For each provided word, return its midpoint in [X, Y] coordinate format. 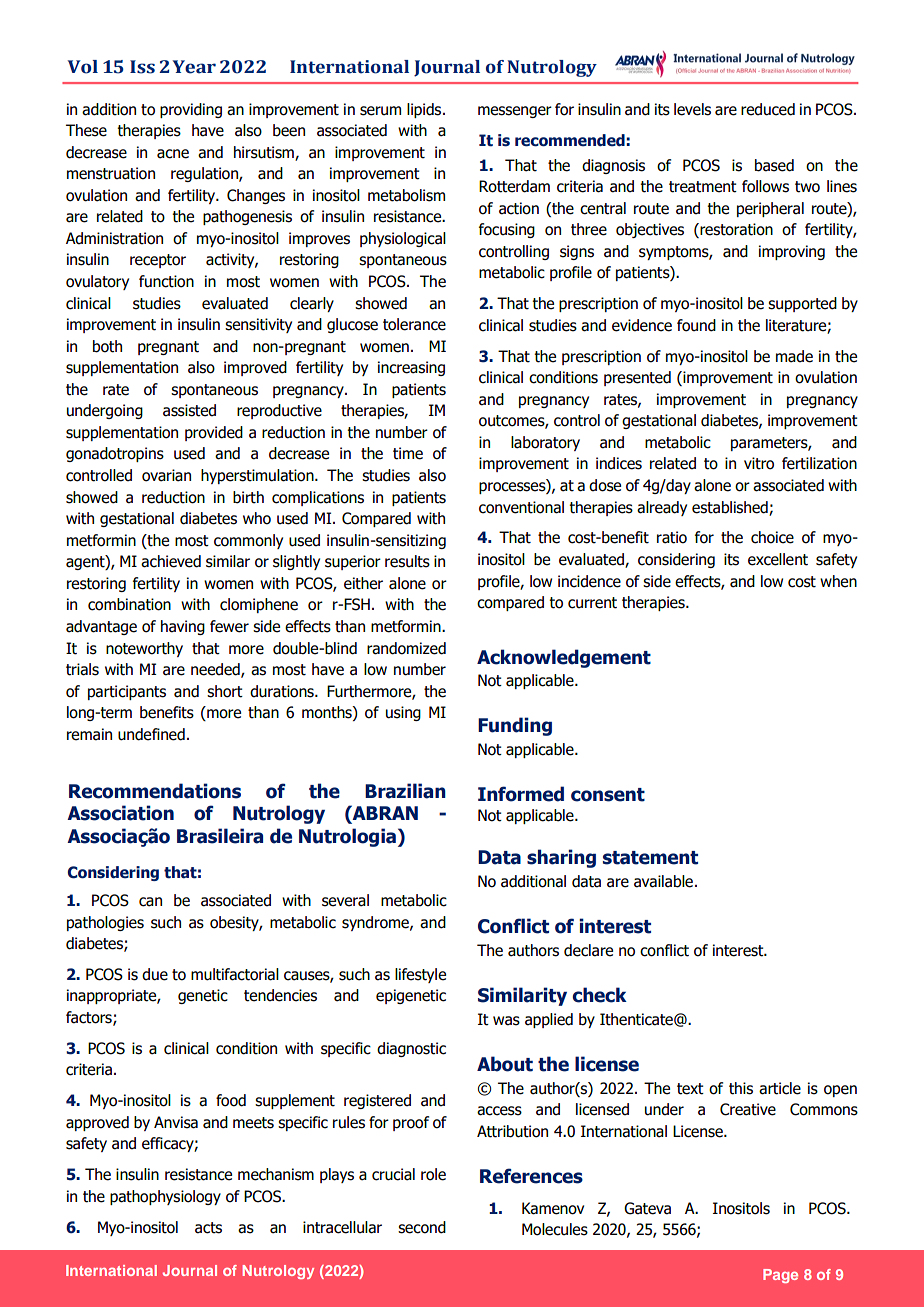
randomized [406, 648]
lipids [425, 110]
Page [780, 1276]
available [663, 881]
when [838, 581]
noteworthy [144, 649]
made [794, 356]
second [422, 1227]
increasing [411, 368]
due [155, 974]
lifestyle [420, 975]
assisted [189, 410]
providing [191, 110]
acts [208, 1228]
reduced [768, 109]
